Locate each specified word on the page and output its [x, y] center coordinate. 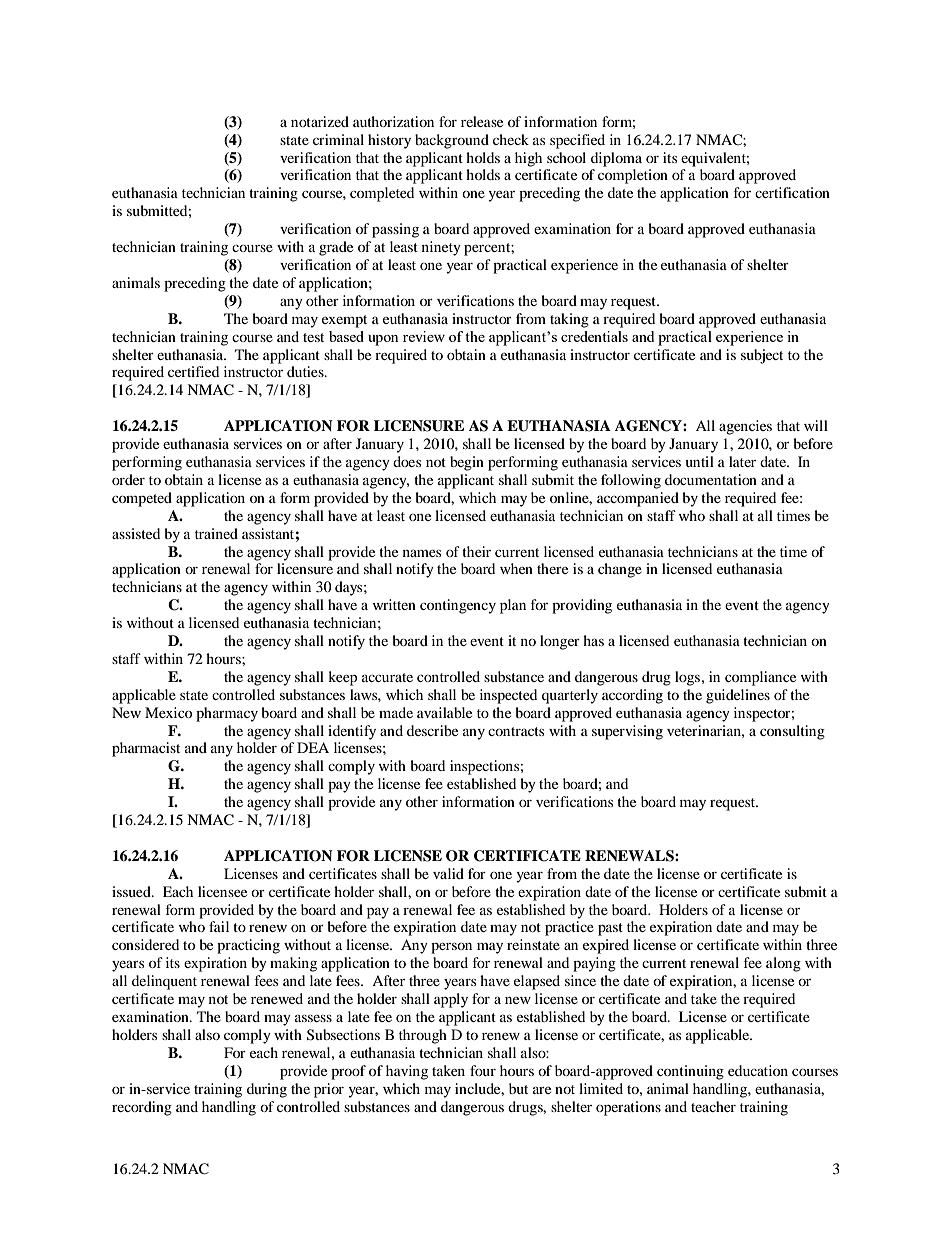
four [483, 1070]
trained [216, 533]
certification [792, 192]
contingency [458, 606]
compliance [760, 678]
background [452, 141]
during [267, 1090]
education [758, 1070]
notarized [320, 121]
